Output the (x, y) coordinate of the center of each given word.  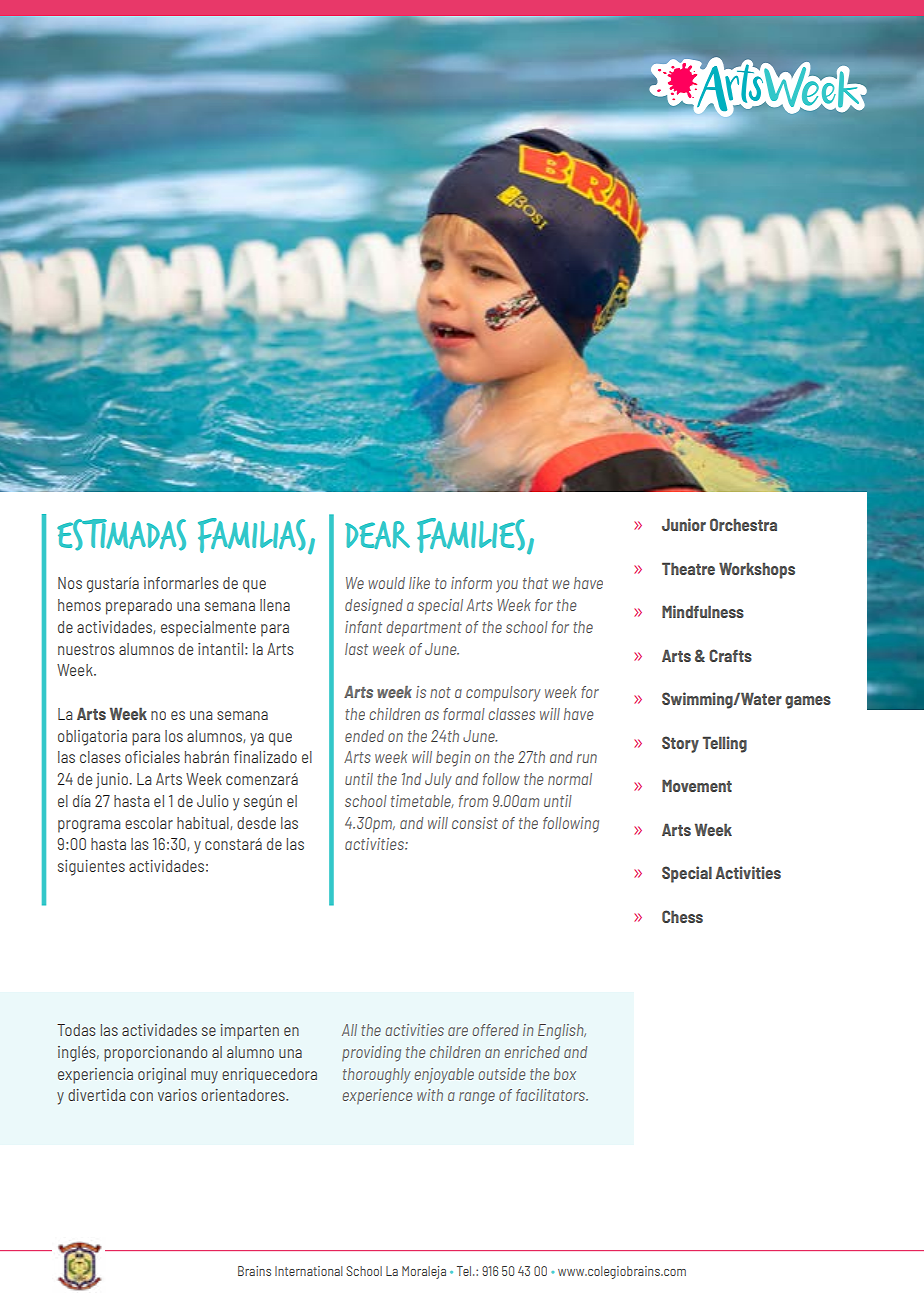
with (430, 1095)
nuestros (86, 649)
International (309, 1271)
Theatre (688, 568)
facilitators (552, 1095)
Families (471, 535)
